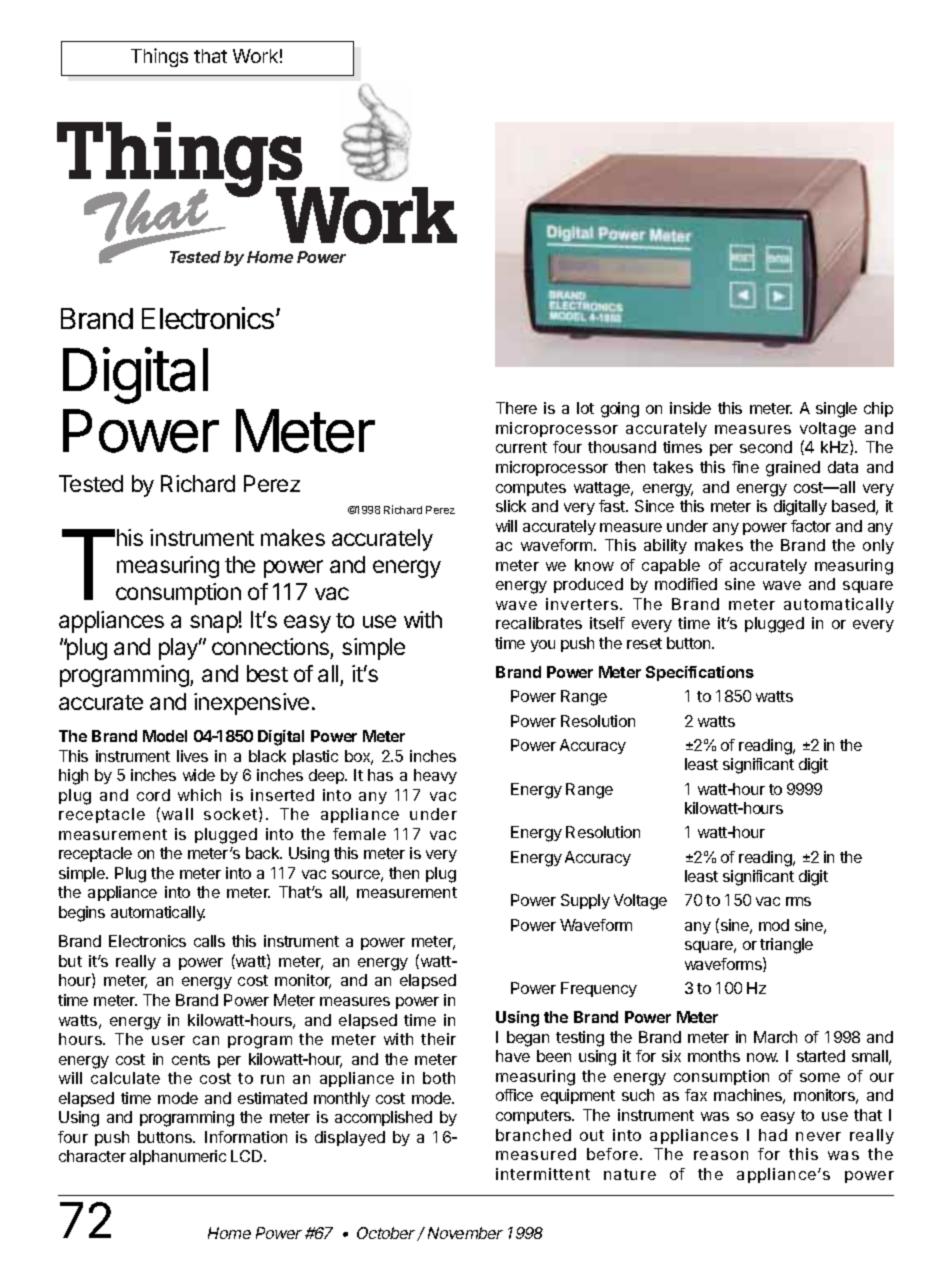  I want to click on inside, so click(690, 408).
